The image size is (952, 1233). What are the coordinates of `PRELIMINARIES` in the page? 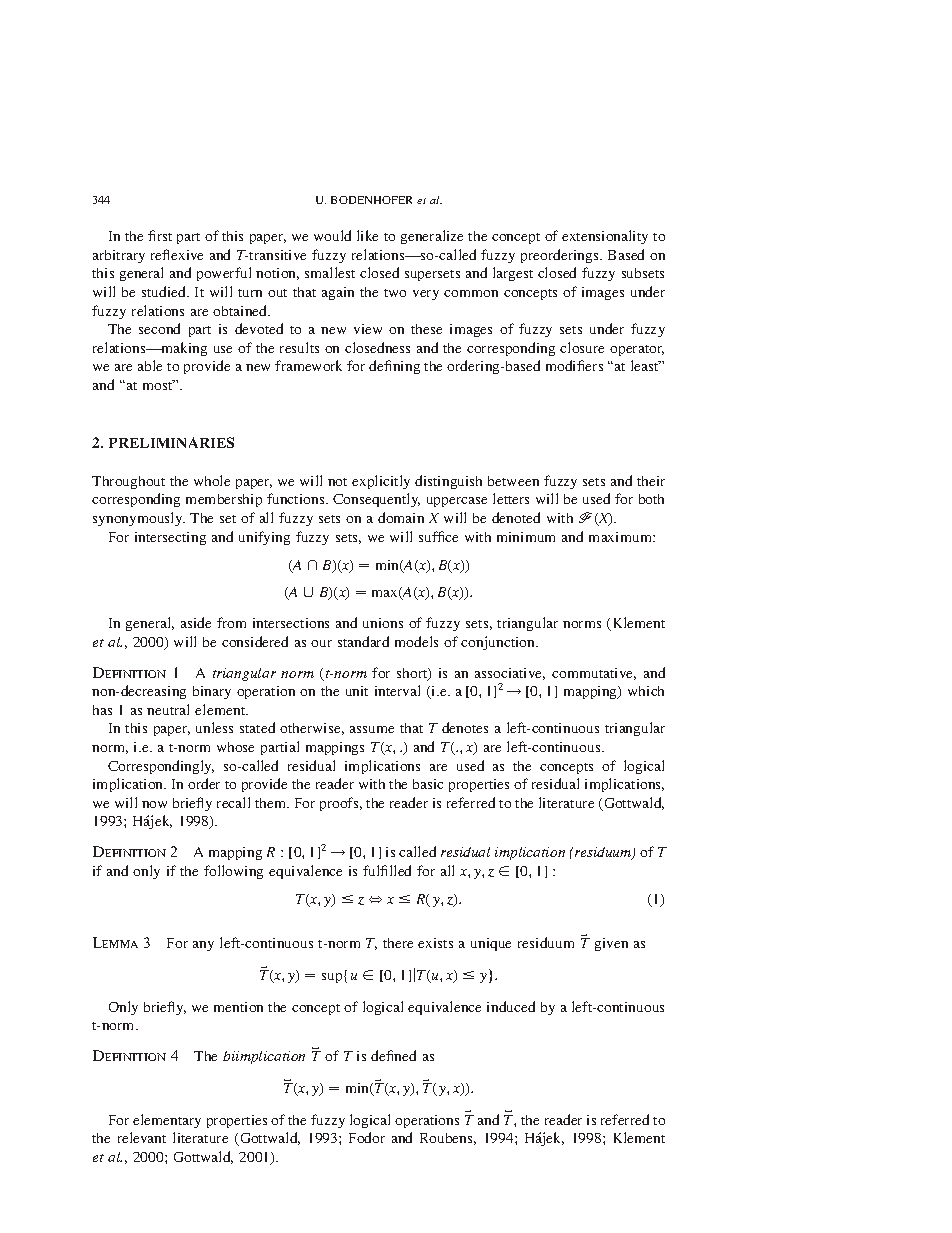 It's located at (171, 442).
